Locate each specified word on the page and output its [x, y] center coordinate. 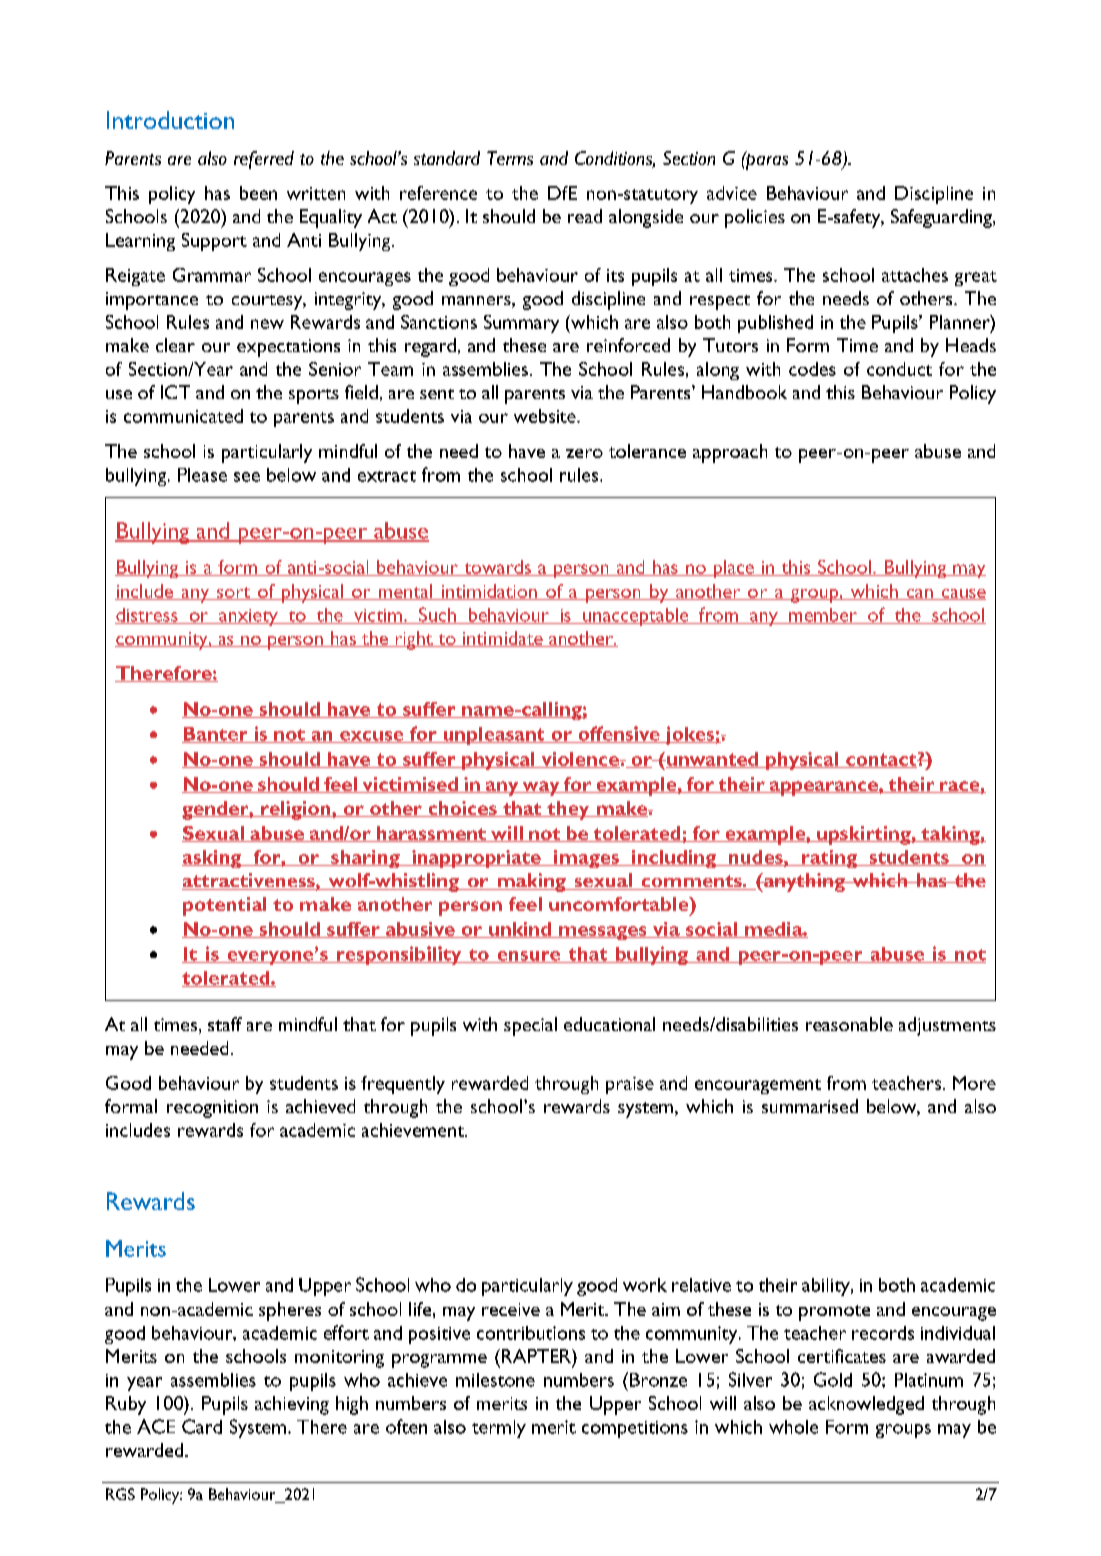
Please [202, 475]
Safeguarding [942, 218]
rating [829, 859]
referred [264, 160]
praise [630, 1085]
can [919, 594]
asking [213, 859]
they [568, 810]
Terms [510, 158]
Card [202, 1426]
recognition [212, 1109]
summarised [810, 1106]
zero [584, 453]
